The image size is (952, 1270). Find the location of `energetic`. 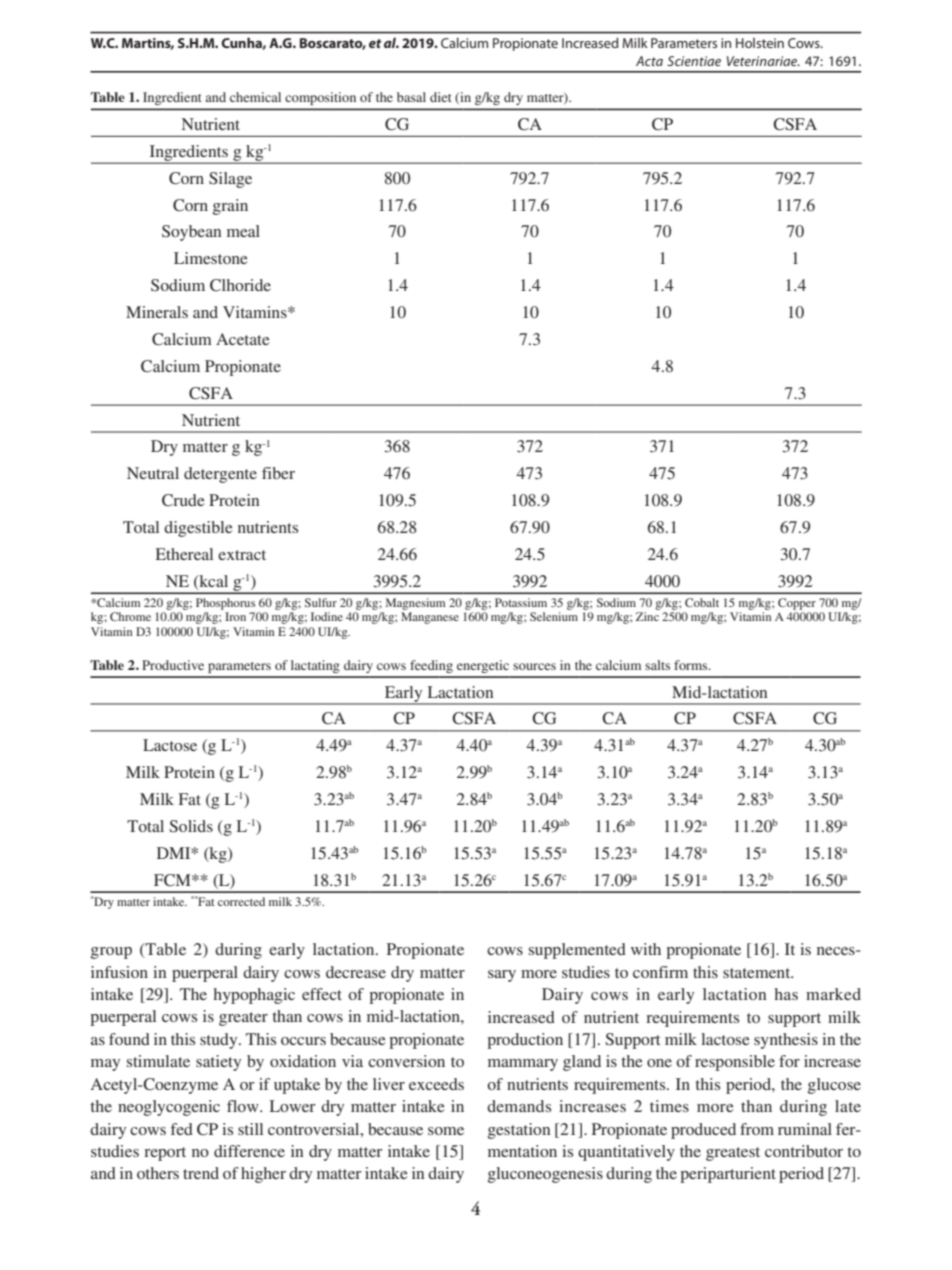

energetic is located at coordinates (483, 666).
